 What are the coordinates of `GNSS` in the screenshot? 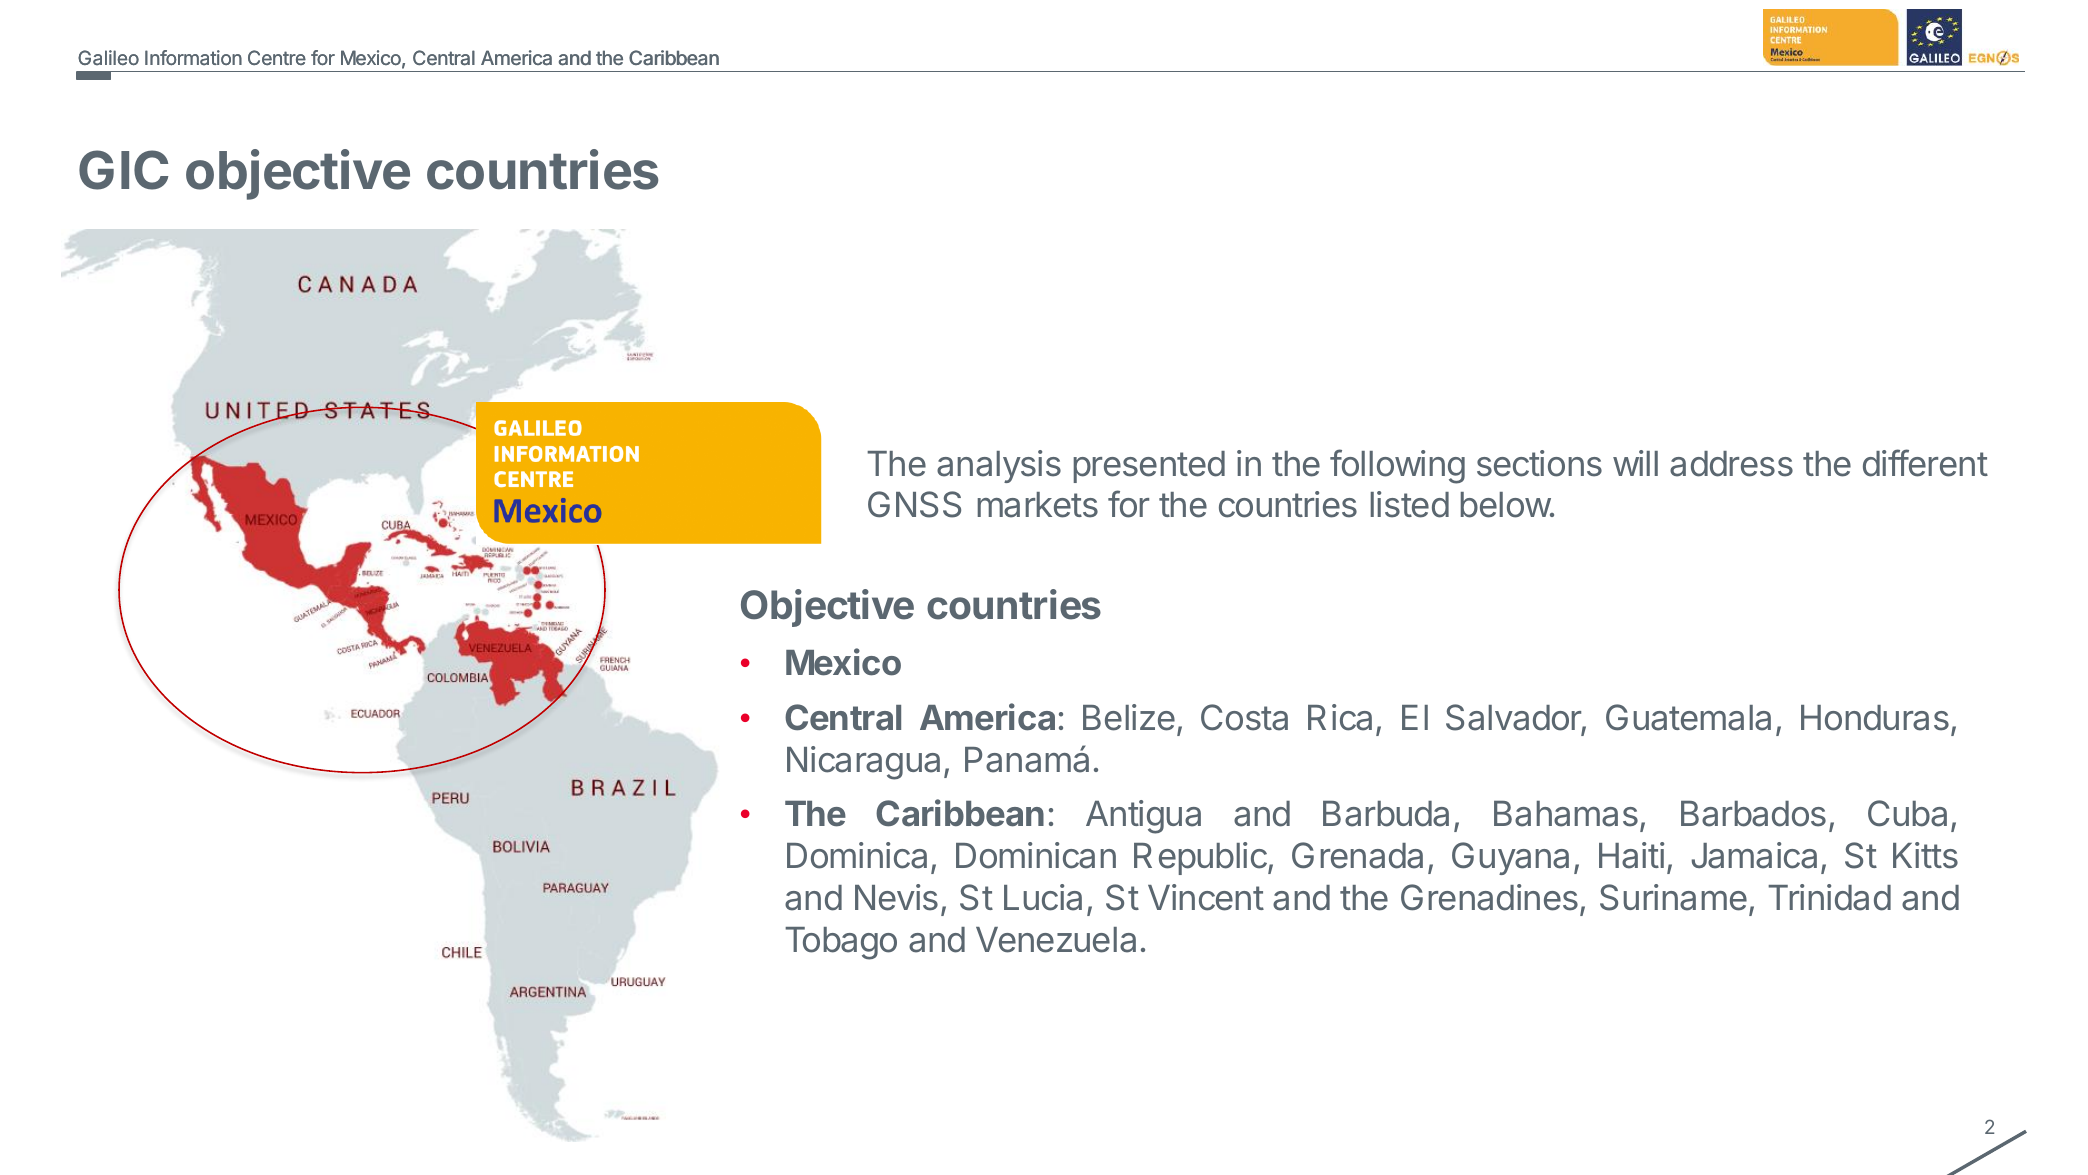 It's located at (914, 504).
